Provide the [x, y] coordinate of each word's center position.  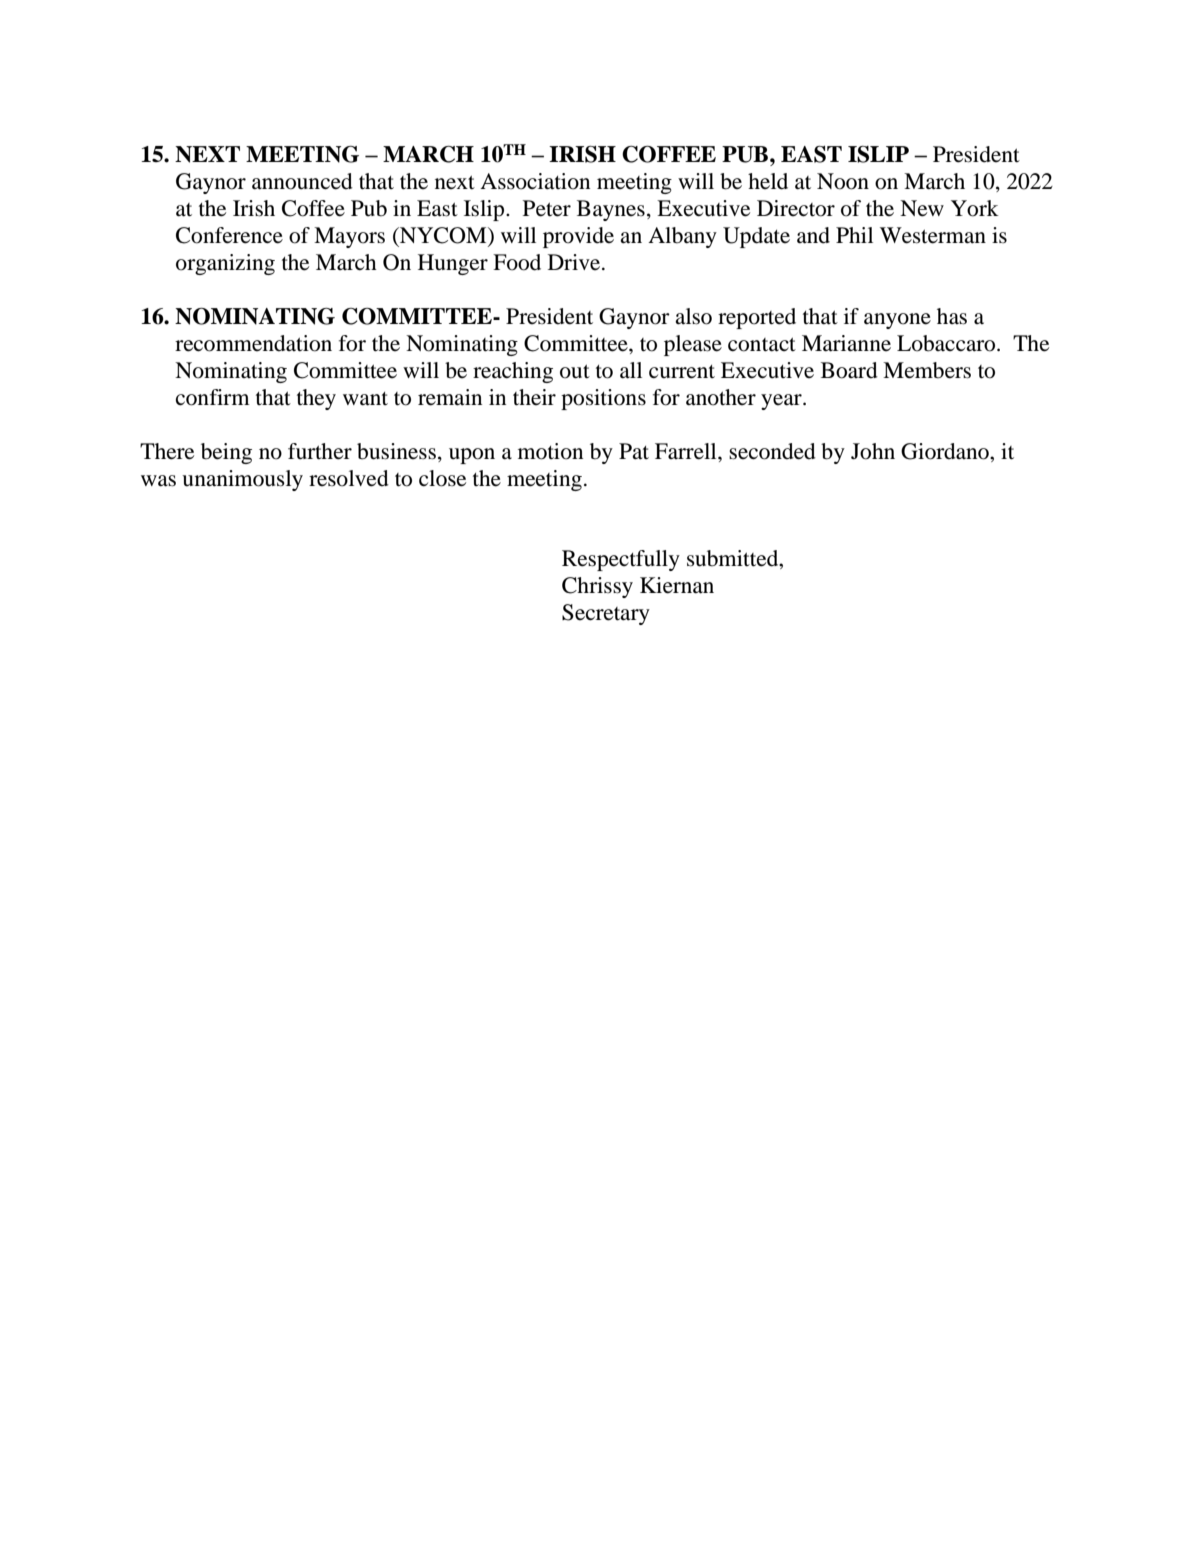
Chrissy [597, 587]
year [782, 402]
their [534, 397]
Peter [547, 208]
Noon [843, 181]
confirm [213, 397]
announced [302, 181]
